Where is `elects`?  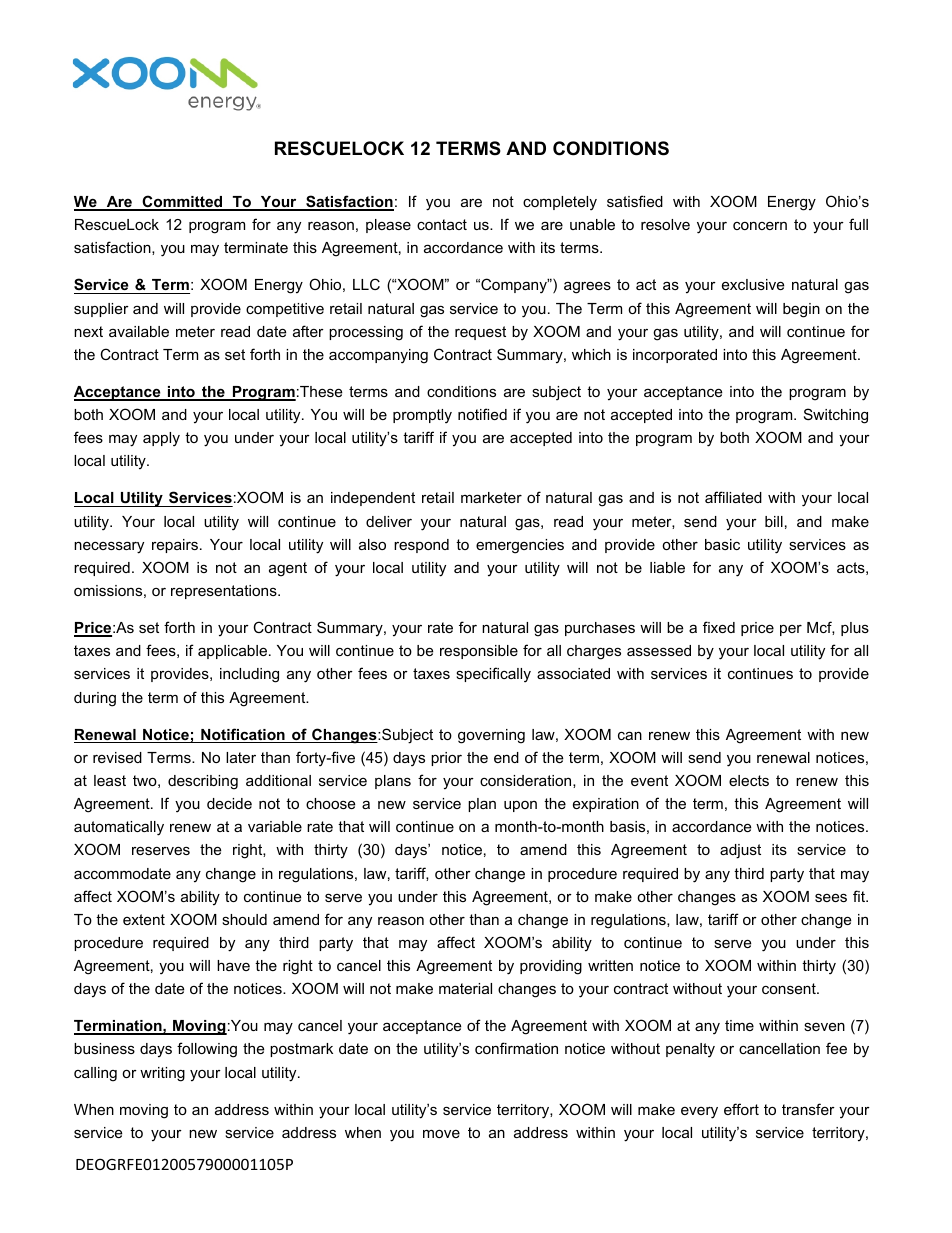
elects is located at coordinates (749, 780).
